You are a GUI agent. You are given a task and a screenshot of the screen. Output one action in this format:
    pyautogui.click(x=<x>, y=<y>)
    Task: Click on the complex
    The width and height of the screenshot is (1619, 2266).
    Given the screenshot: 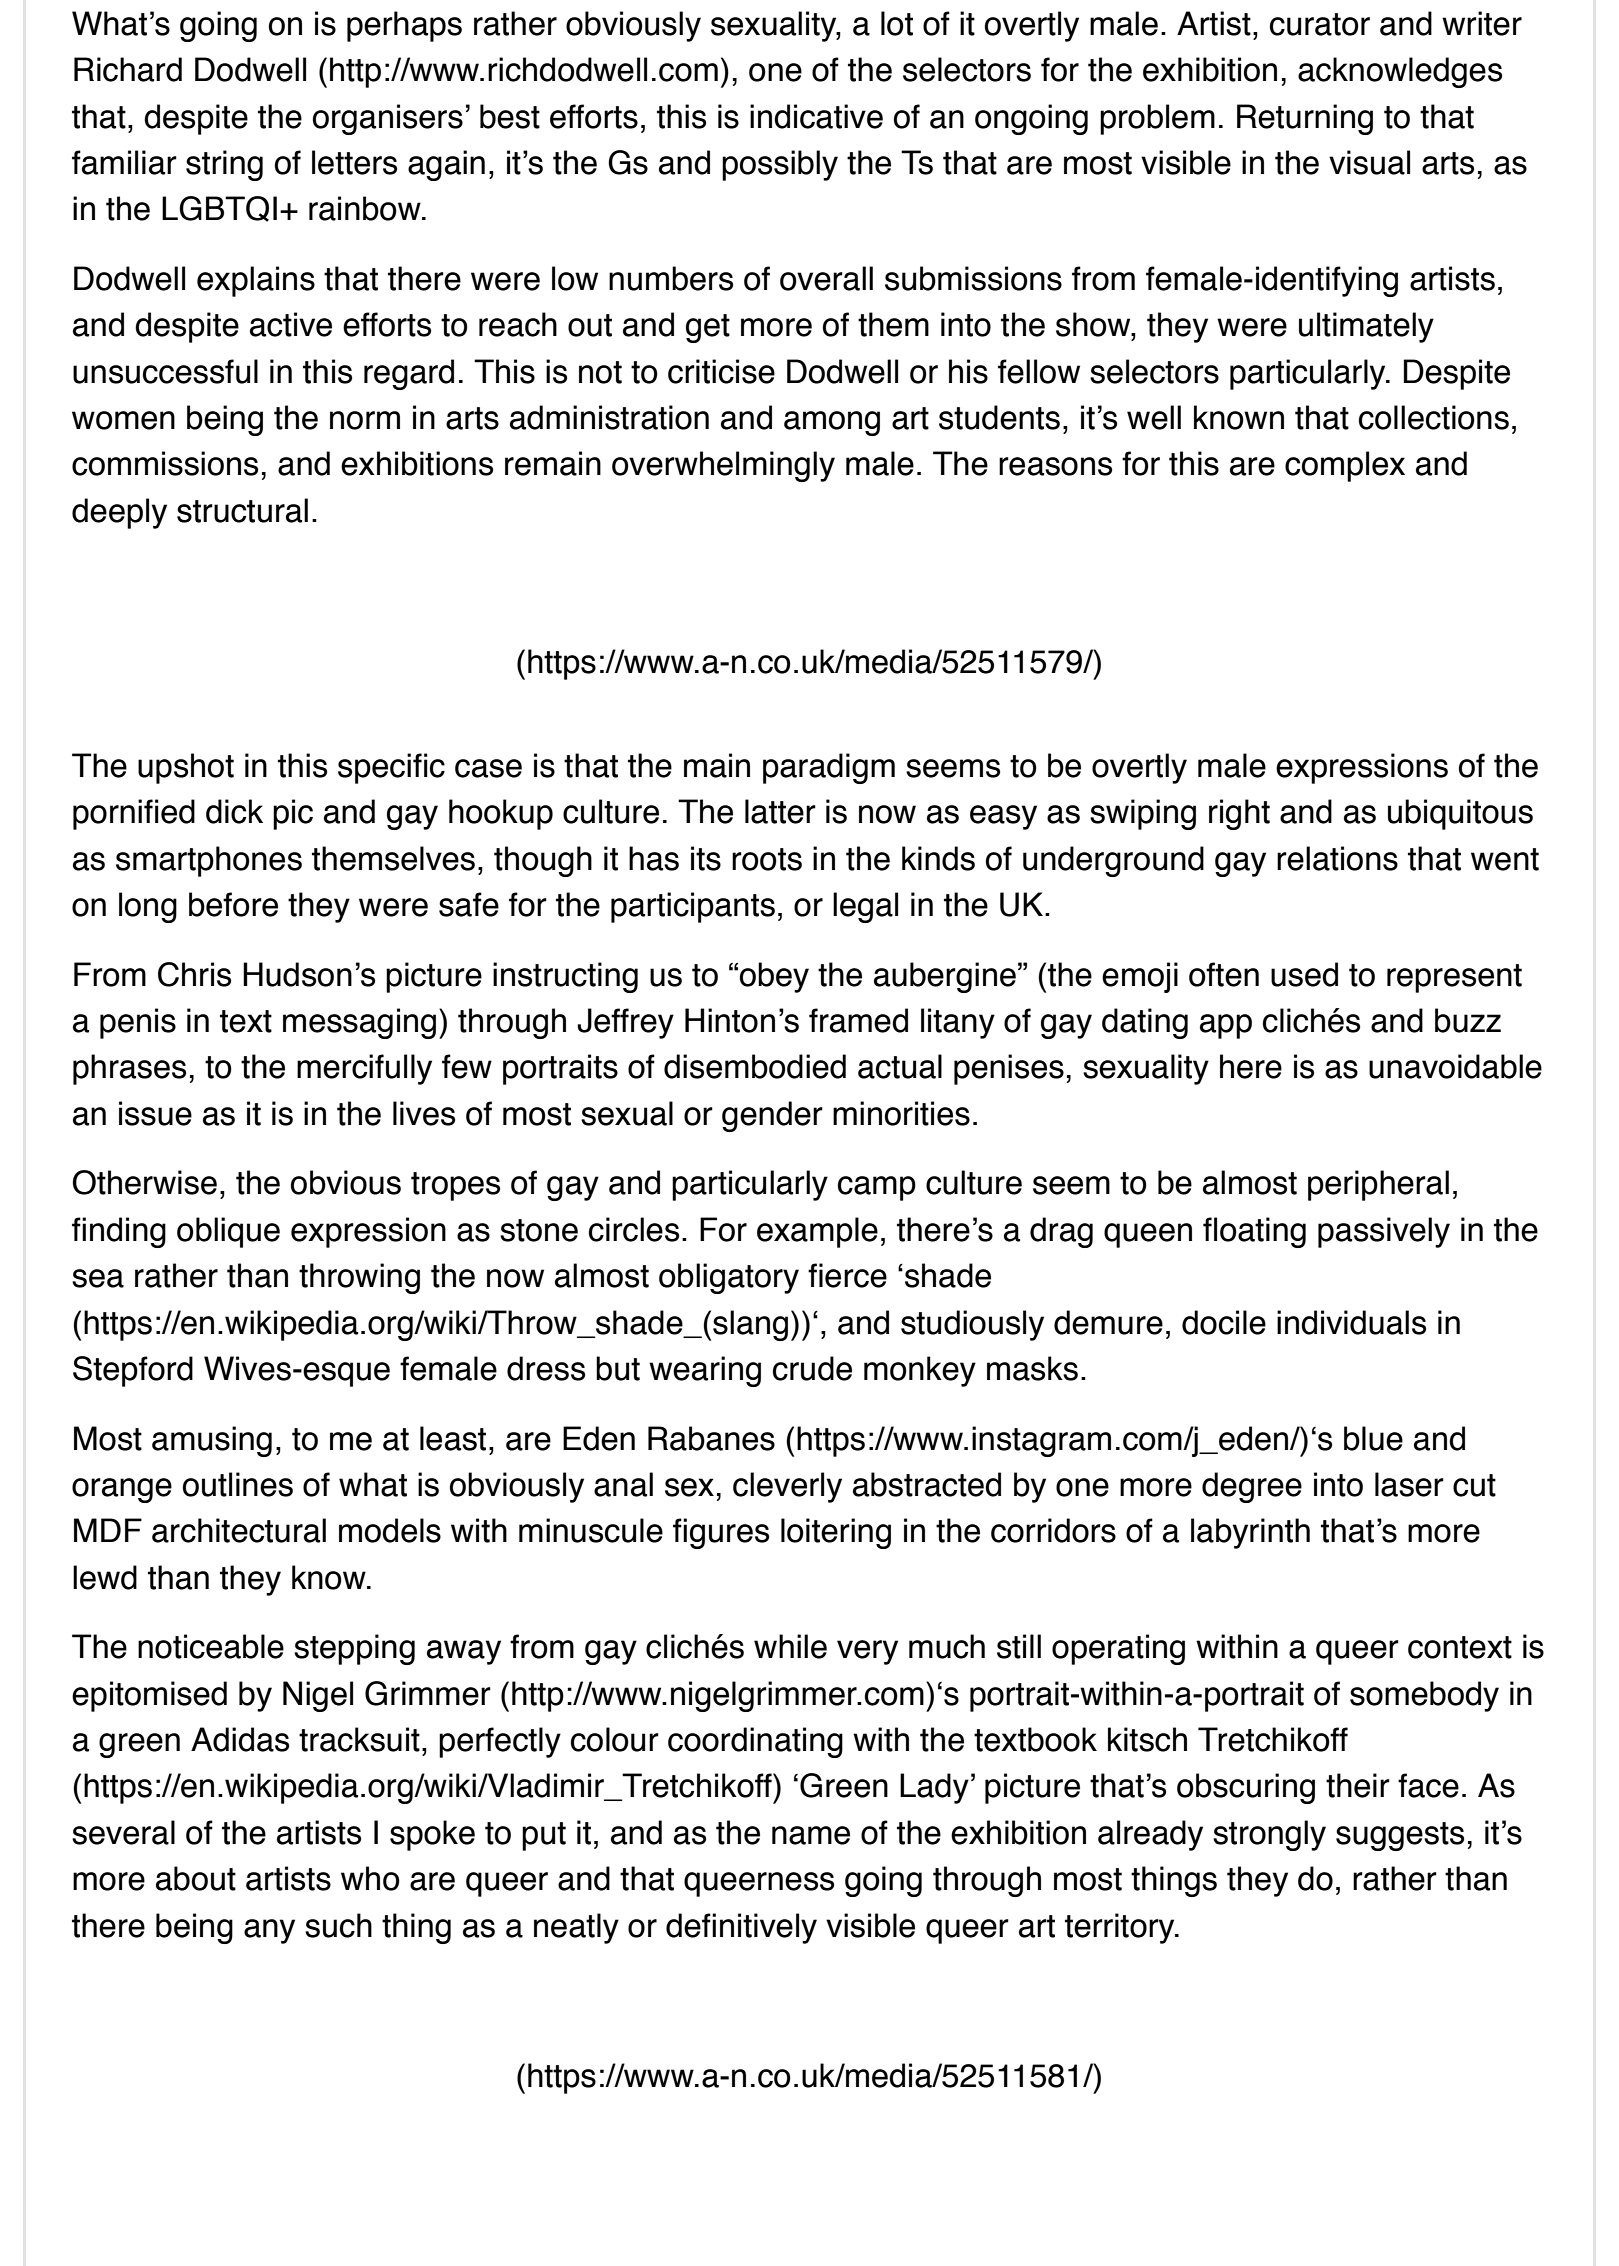 What is the action you would take?
    pyautogui.click(x=1345, y=466)
